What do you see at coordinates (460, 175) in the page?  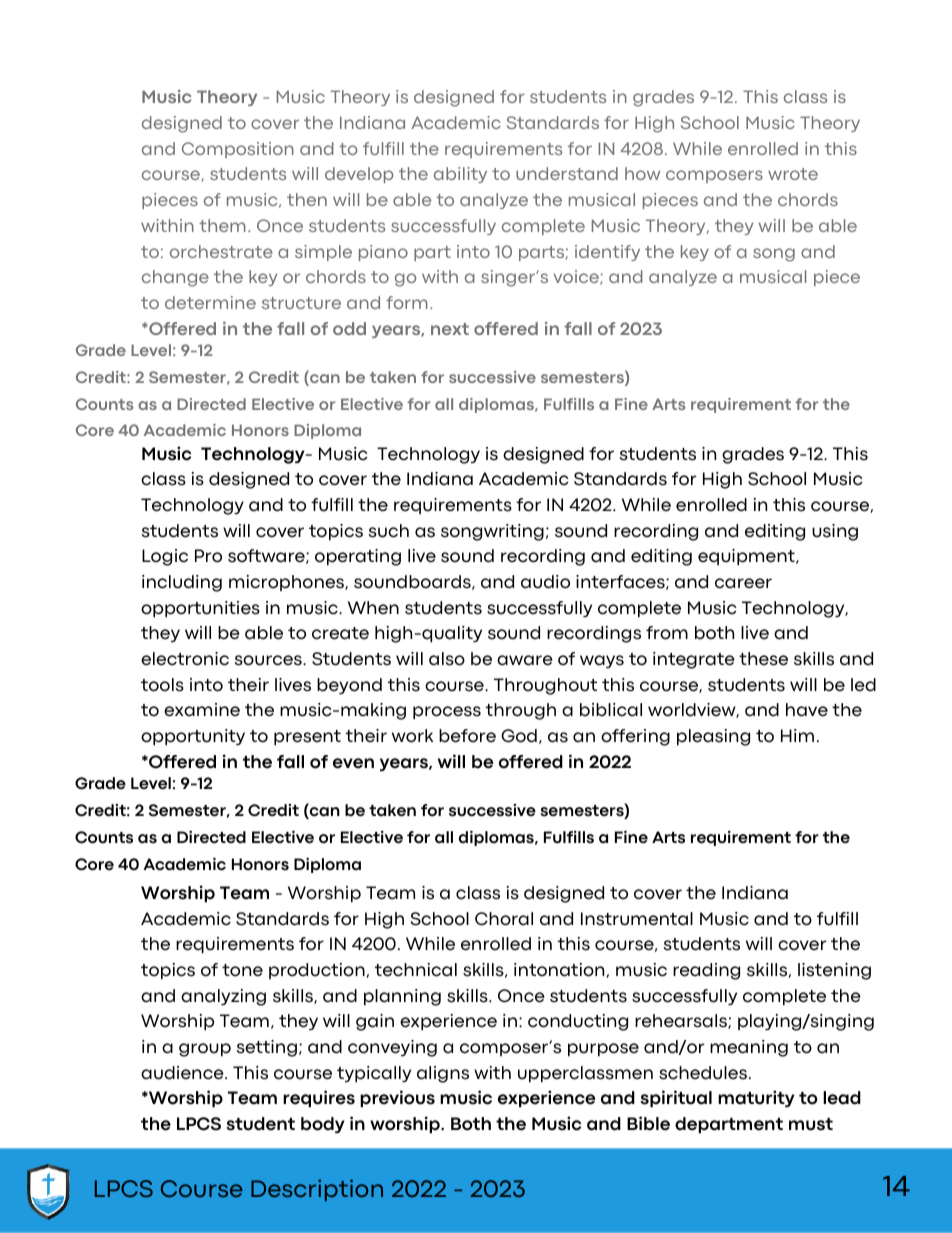 I see `ability` at bounding box center [460, 175].
